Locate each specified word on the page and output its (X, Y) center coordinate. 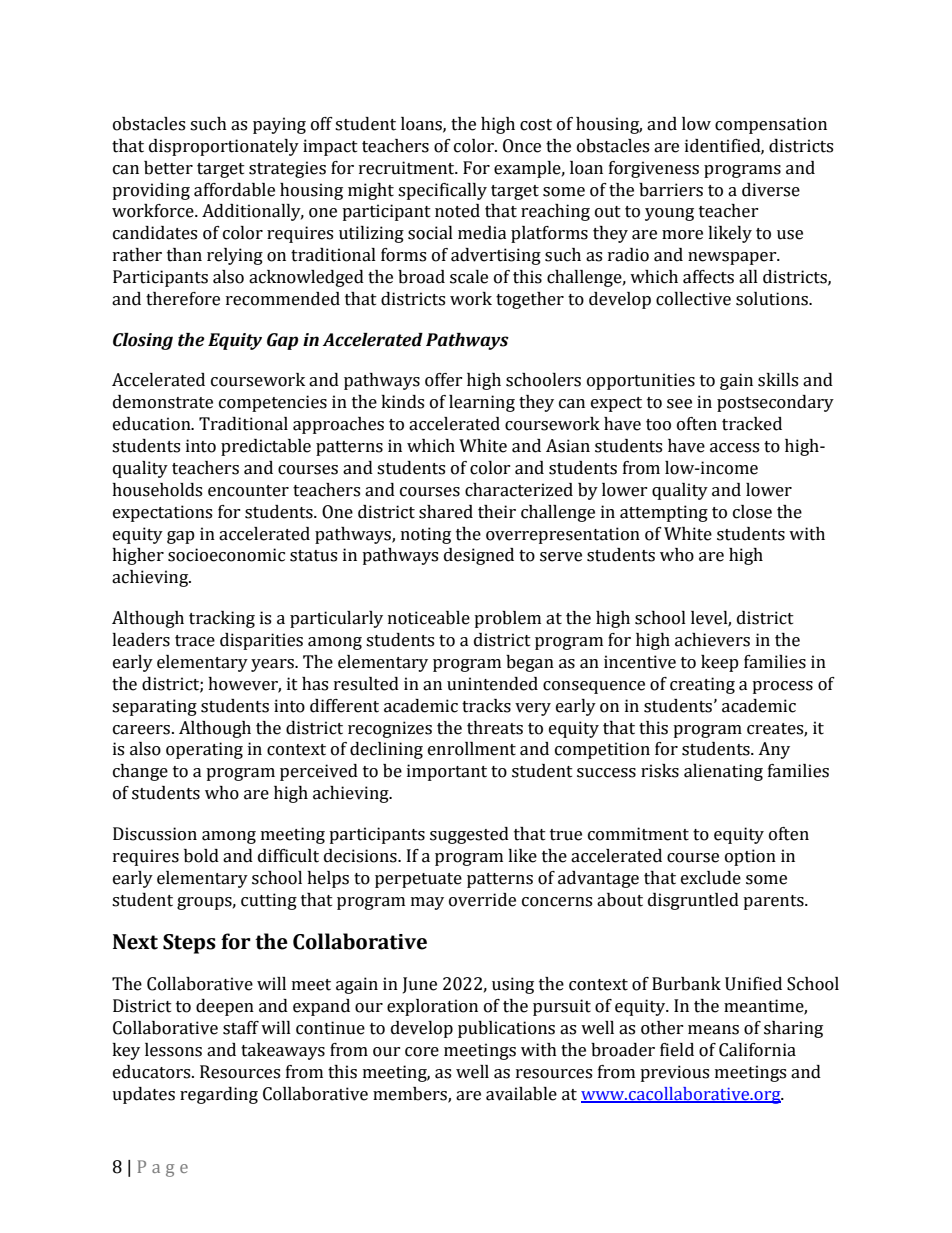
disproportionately (224, 147)
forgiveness (654, 169)
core (422, 1052)
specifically (442, 191)
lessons (173, 1050)
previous (674, 1073)
